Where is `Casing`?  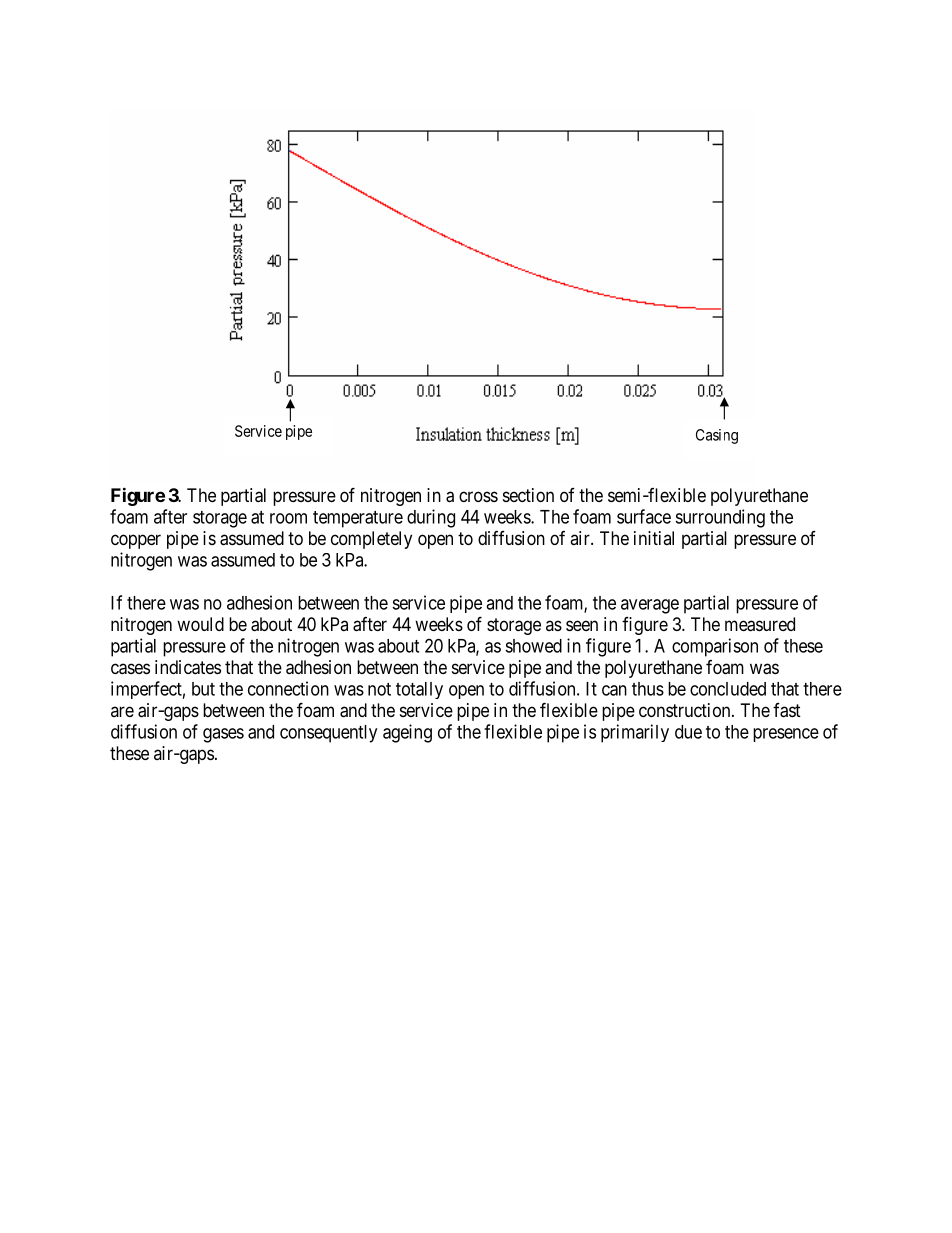 Casing is located at coordinates (717, 436).
